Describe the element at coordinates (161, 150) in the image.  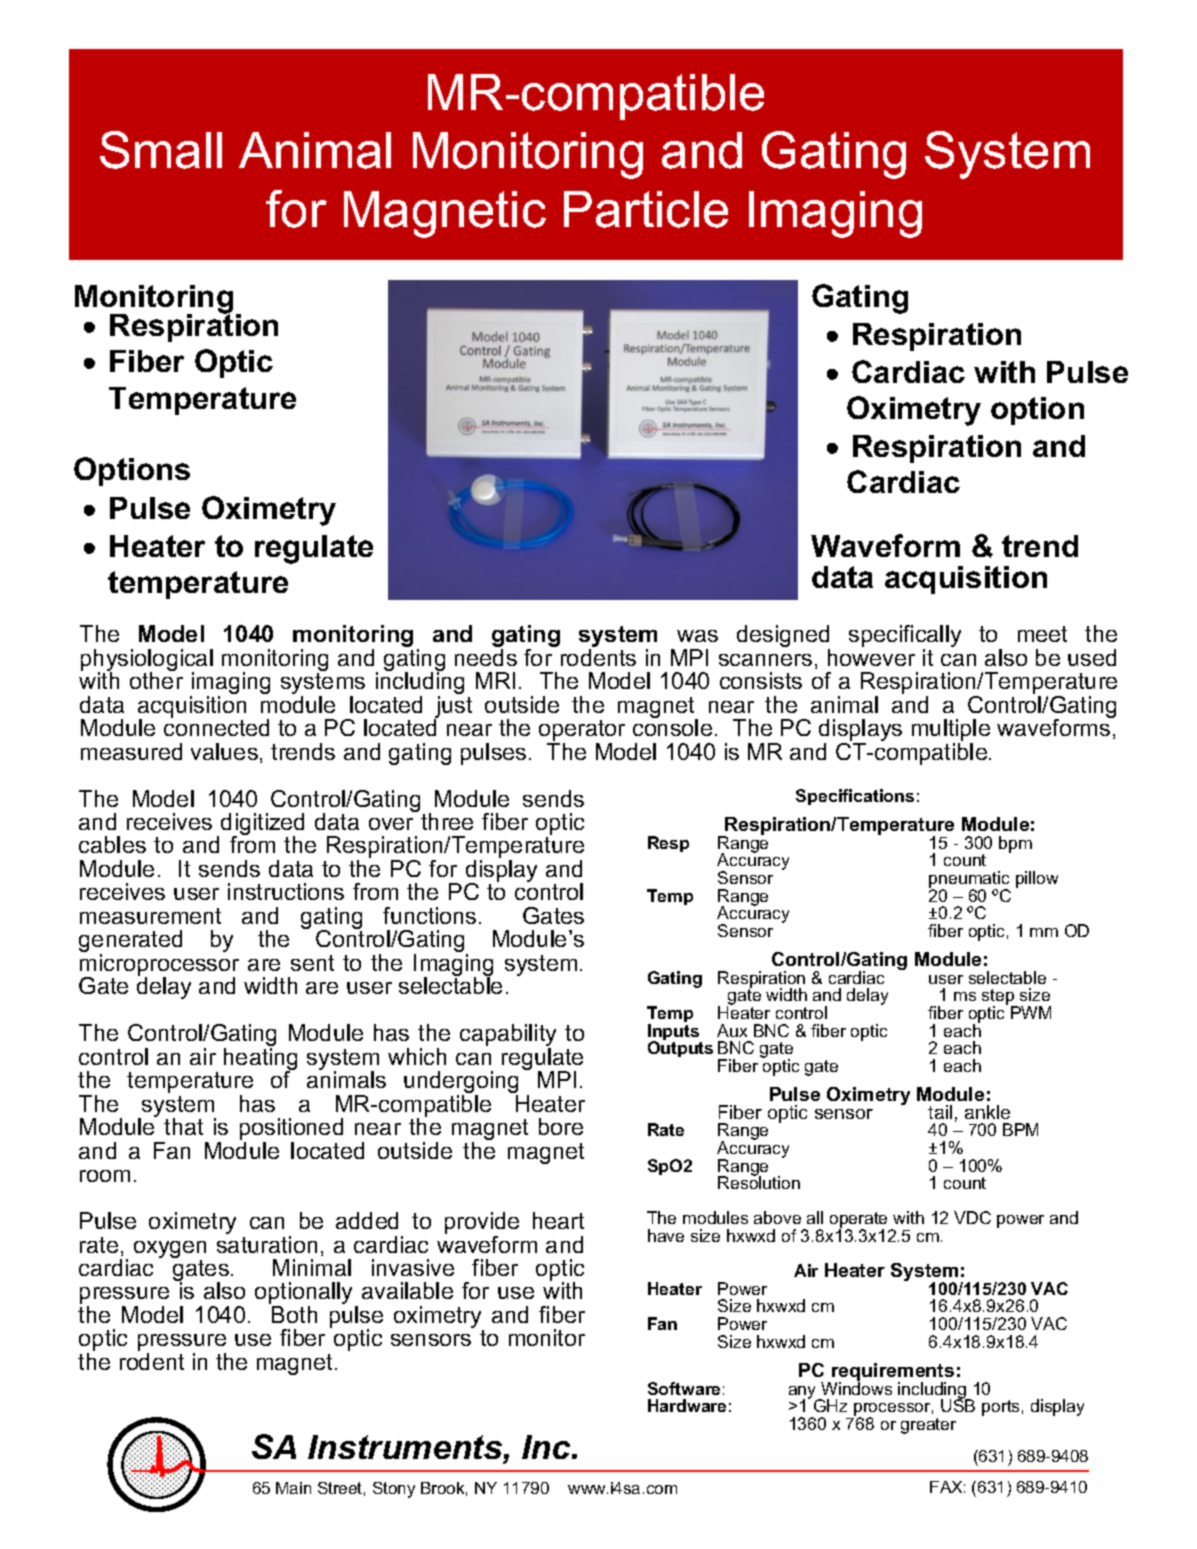
I see `Small` at that location.
